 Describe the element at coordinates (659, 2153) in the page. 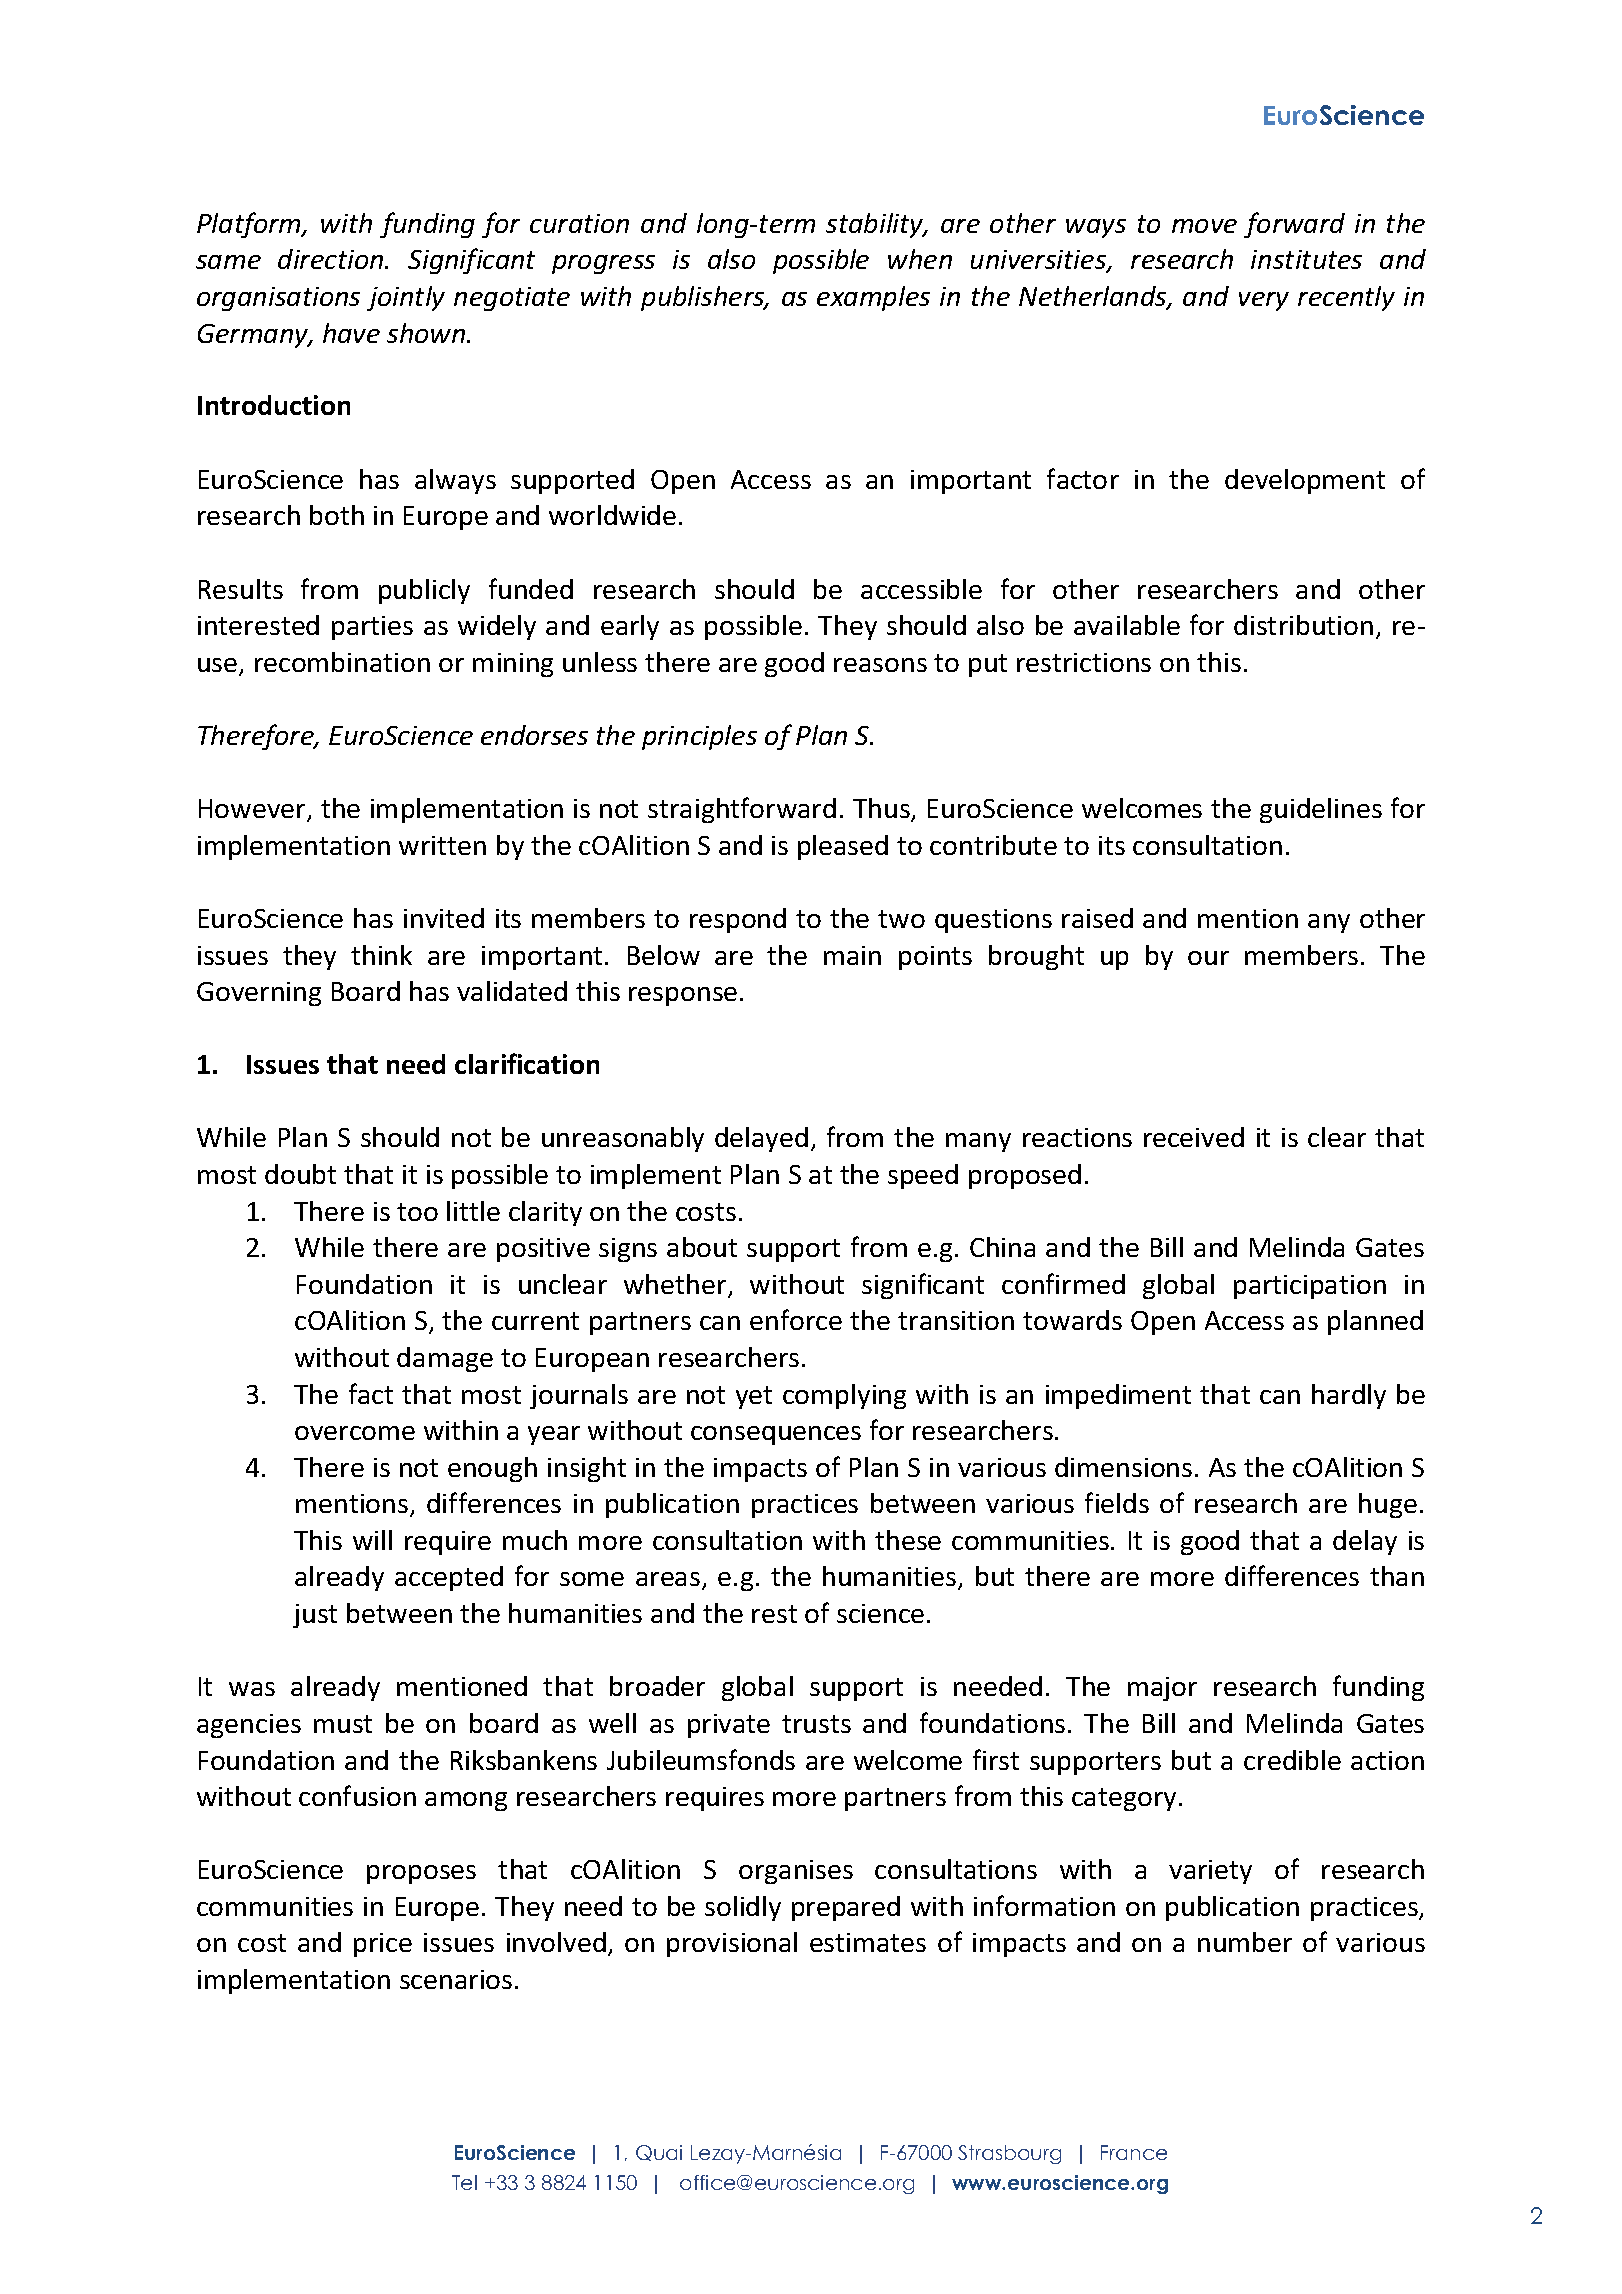

I see `Quai` at that location.
